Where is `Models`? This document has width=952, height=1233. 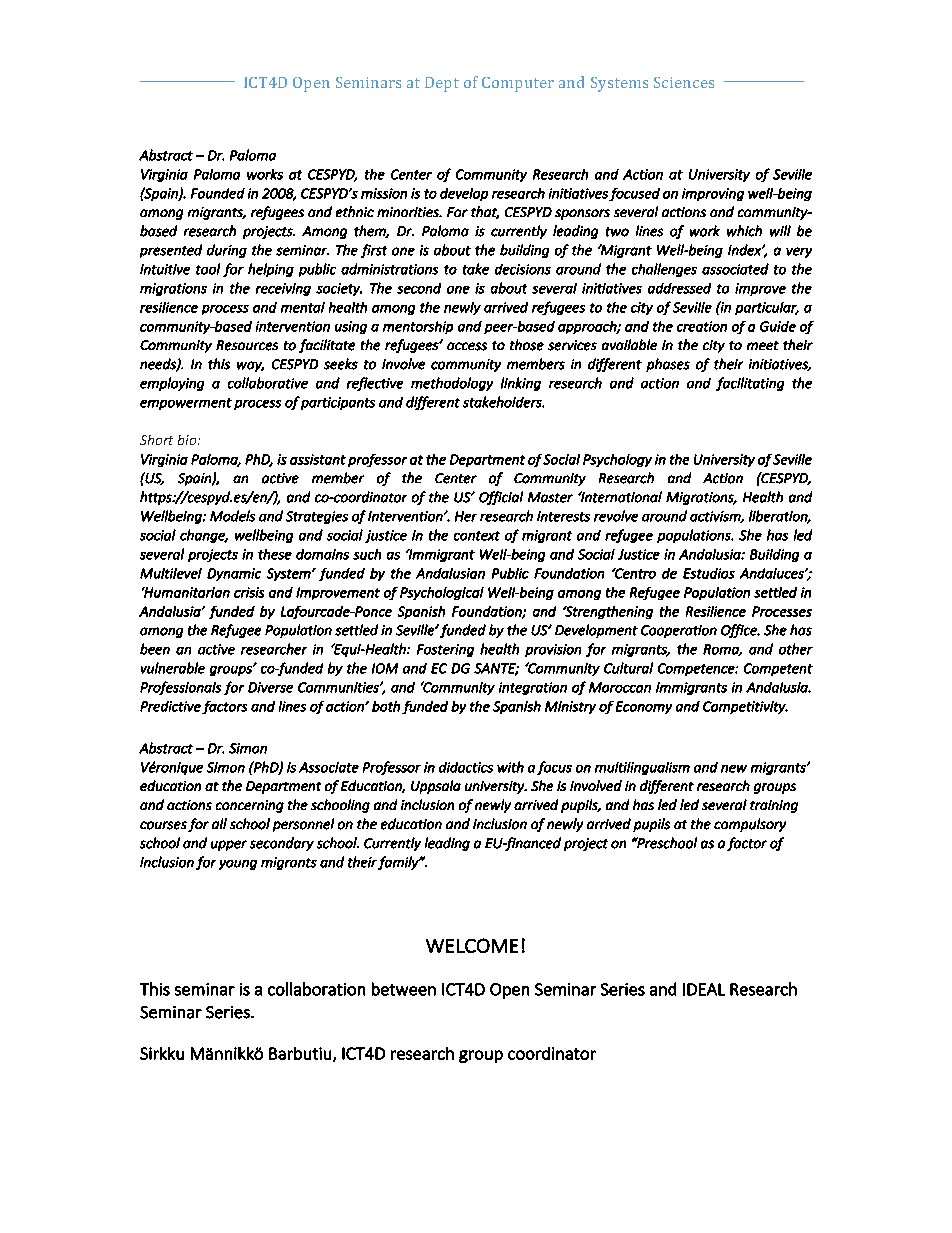
Models is located at coordinates (232, 516).
